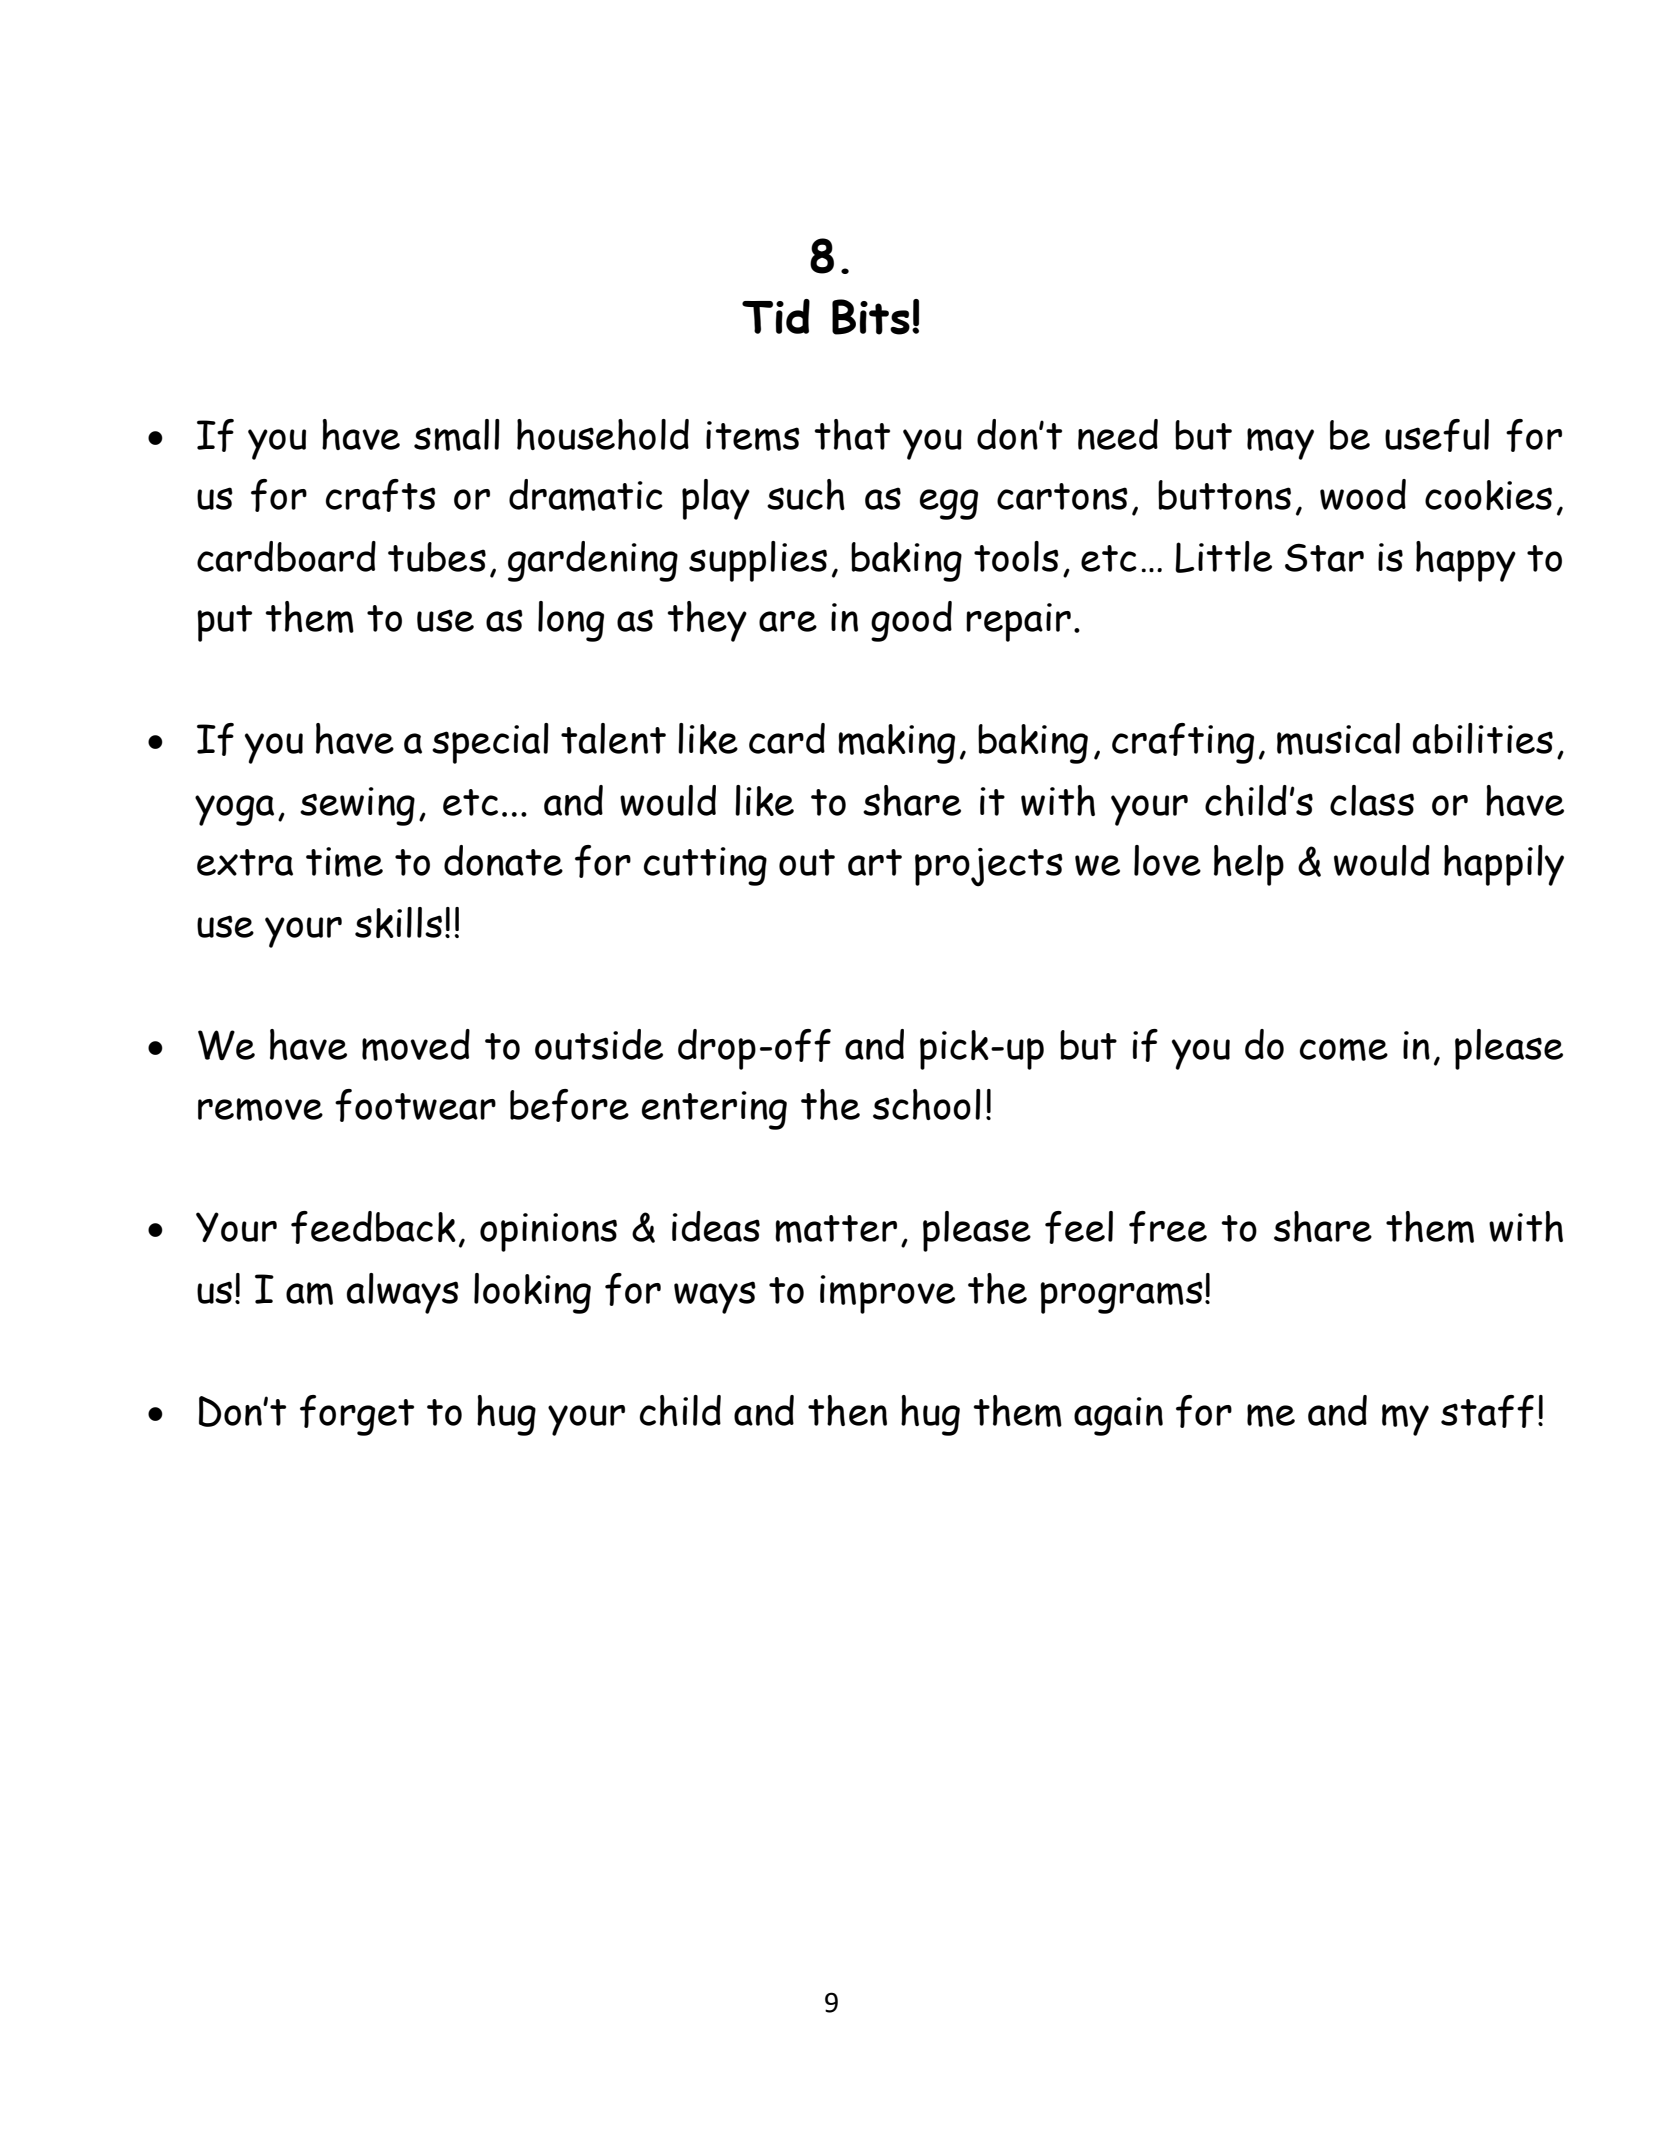 The width and height of the screenshot is (1663, 2152). Describe the element at coordinates (457, 435) in the screenshot. I see `small` at that location.
